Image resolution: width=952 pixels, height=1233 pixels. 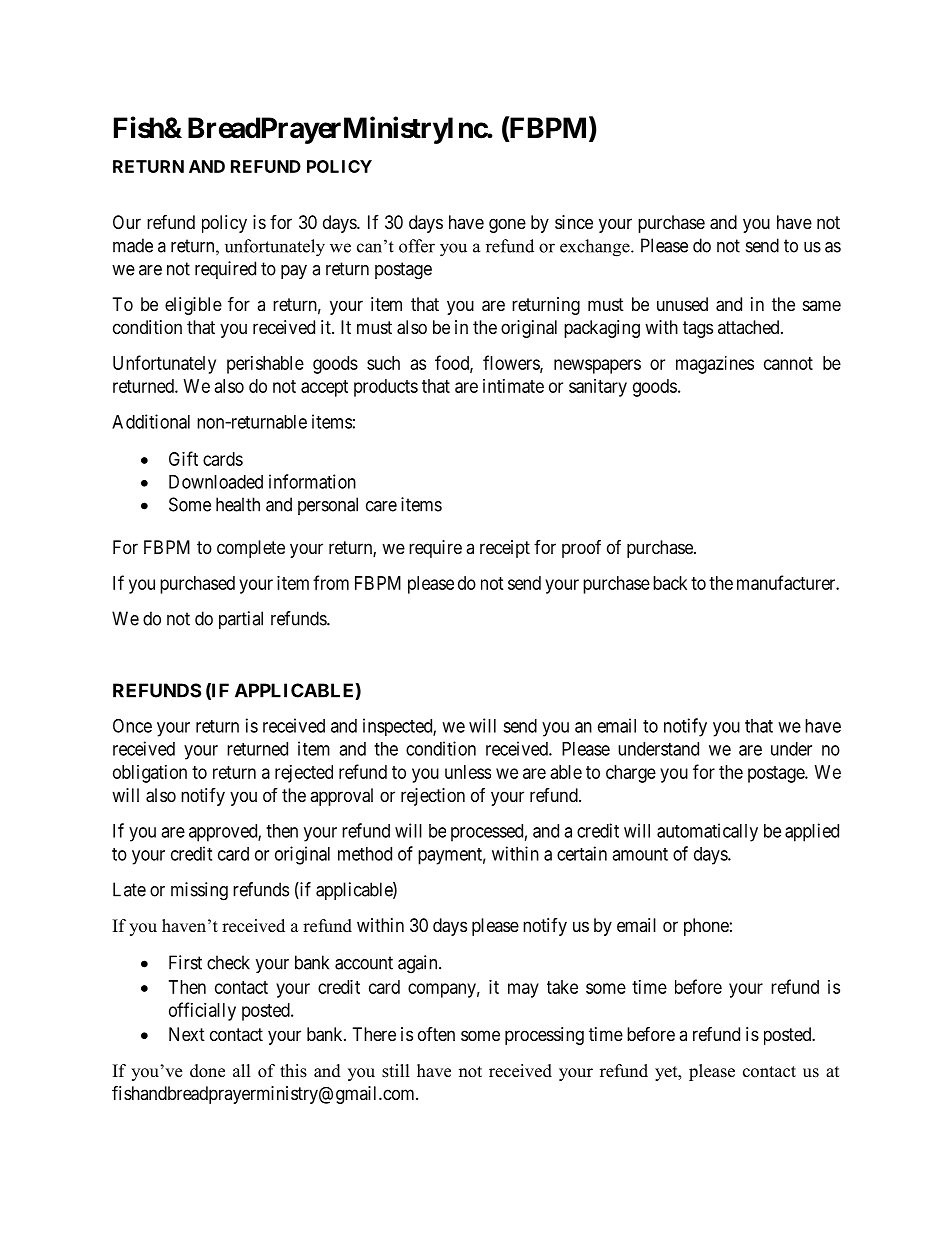 What do you see at coordinates (238, 504) in the screenshot?
I see `health` at bounding box center [238, 504].
